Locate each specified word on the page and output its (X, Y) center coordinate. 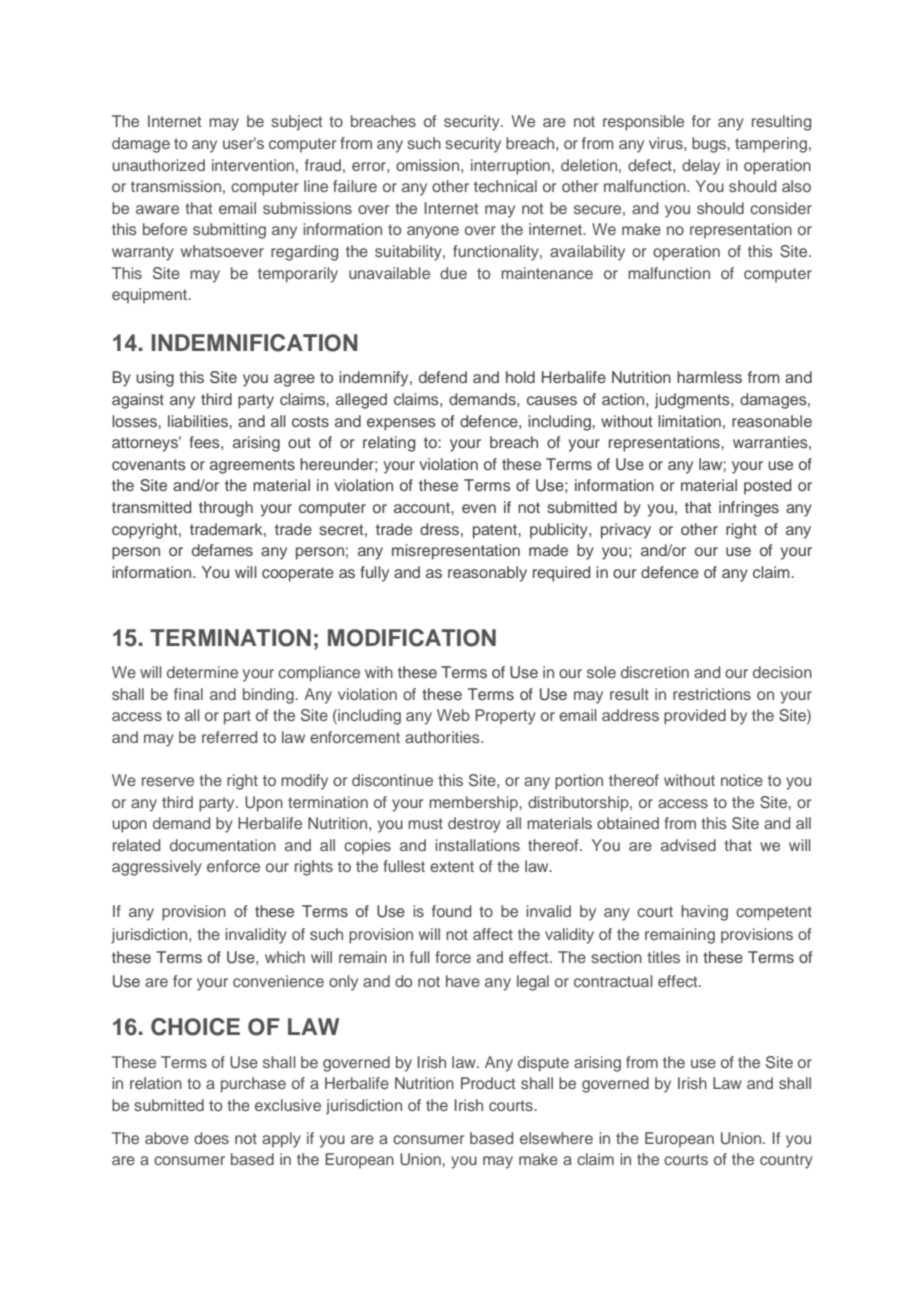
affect (493, 934)
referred (229, 737)
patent (496, 531)
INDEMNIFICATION (255, 343)
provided (695, 717)
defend (443, 377)
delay (701, 167)
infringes (749, 509)
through (226, 509)
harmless (709, 377)
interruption (510, 167)
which (285, 957)
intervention (253, 165)
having (704, 913)
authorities (443, 737)
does (211, 1138)
